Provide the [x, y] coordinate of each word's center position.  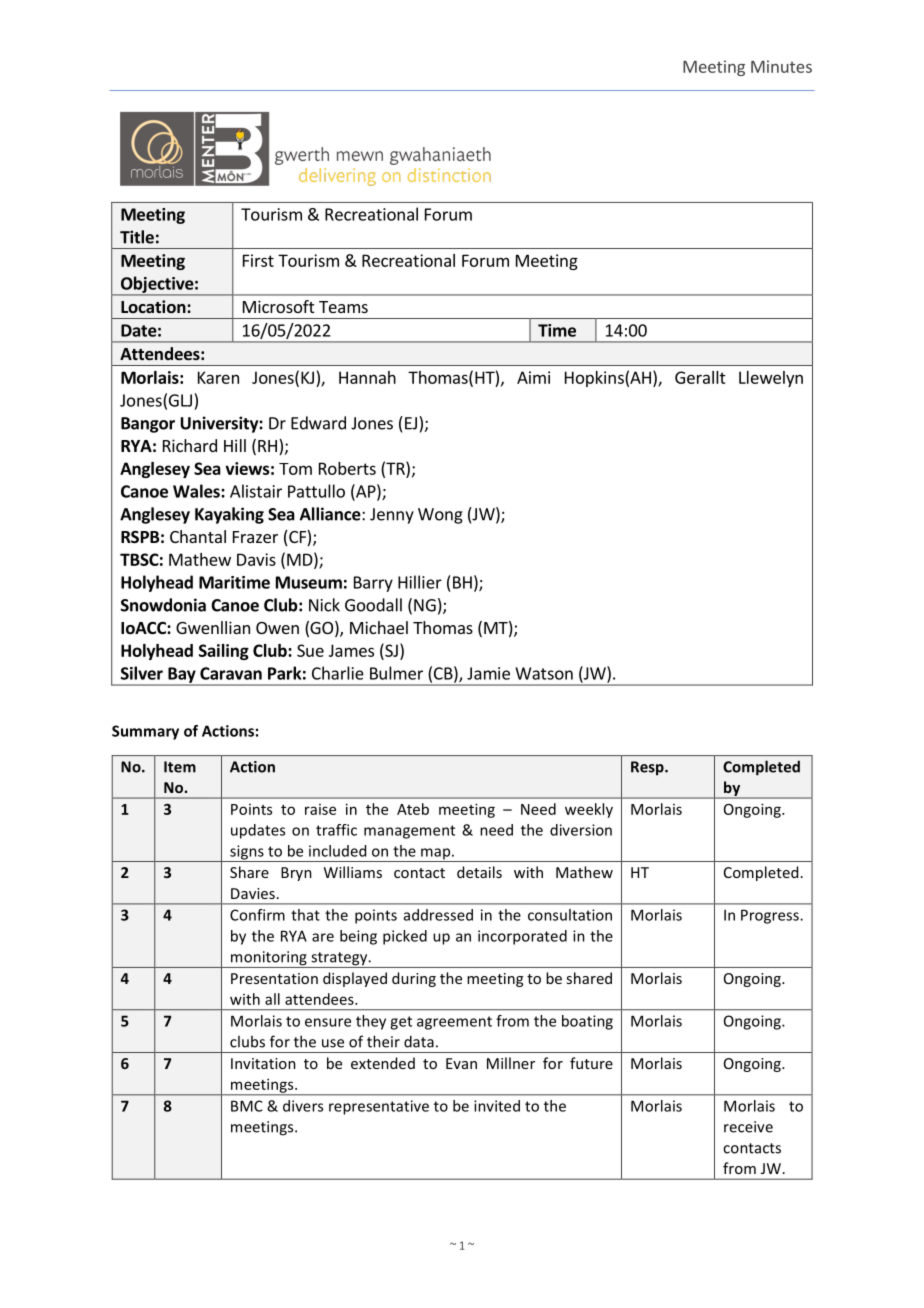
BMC [247, 1106]
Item [180, 767]
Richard [190, 445]
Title [137, 237]
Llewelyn [771, 379]
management [409, 832]
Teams [343, 307]
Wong [440, 516]
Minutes [781, 66]
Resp [648, 768]
